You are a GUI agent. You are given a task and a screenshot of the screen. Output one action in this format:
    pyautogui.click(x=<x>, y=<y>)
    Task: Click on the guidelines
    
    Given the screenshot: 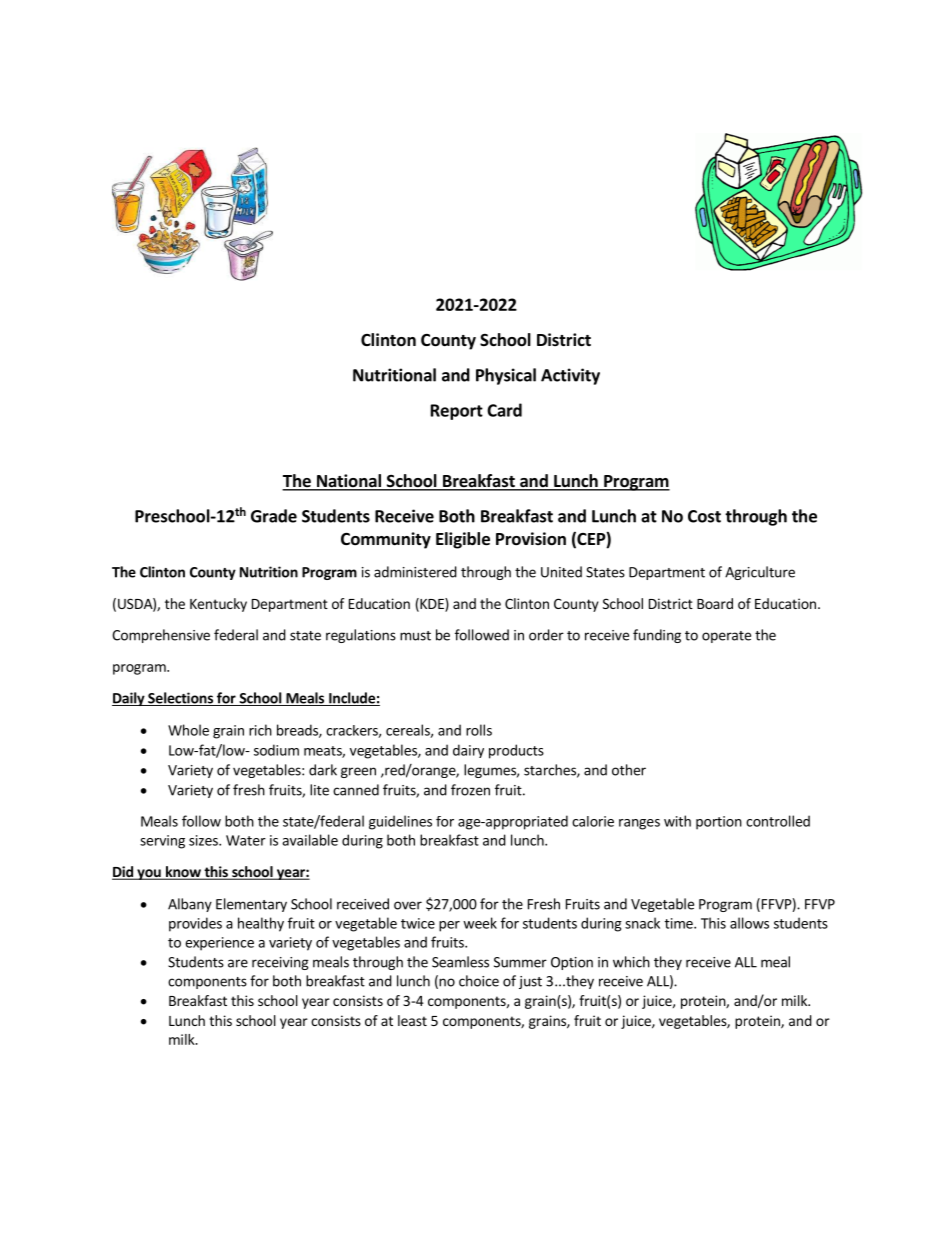 What is the action you would take?
    pyautogui.click(x=400, y=822)
